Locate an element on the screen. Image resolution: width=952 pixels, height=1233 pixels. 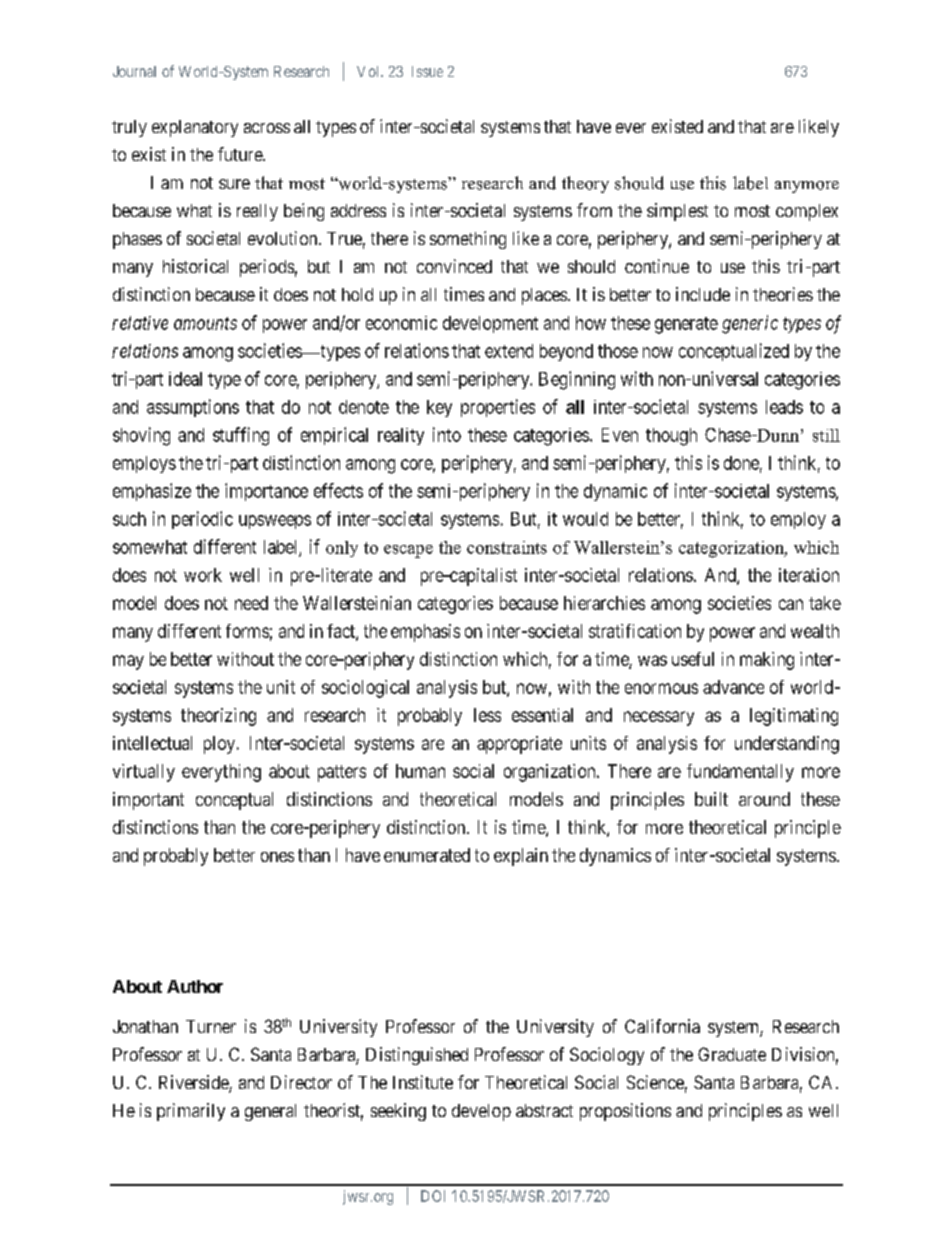
explanatory is located at coordinates (195, 128).
